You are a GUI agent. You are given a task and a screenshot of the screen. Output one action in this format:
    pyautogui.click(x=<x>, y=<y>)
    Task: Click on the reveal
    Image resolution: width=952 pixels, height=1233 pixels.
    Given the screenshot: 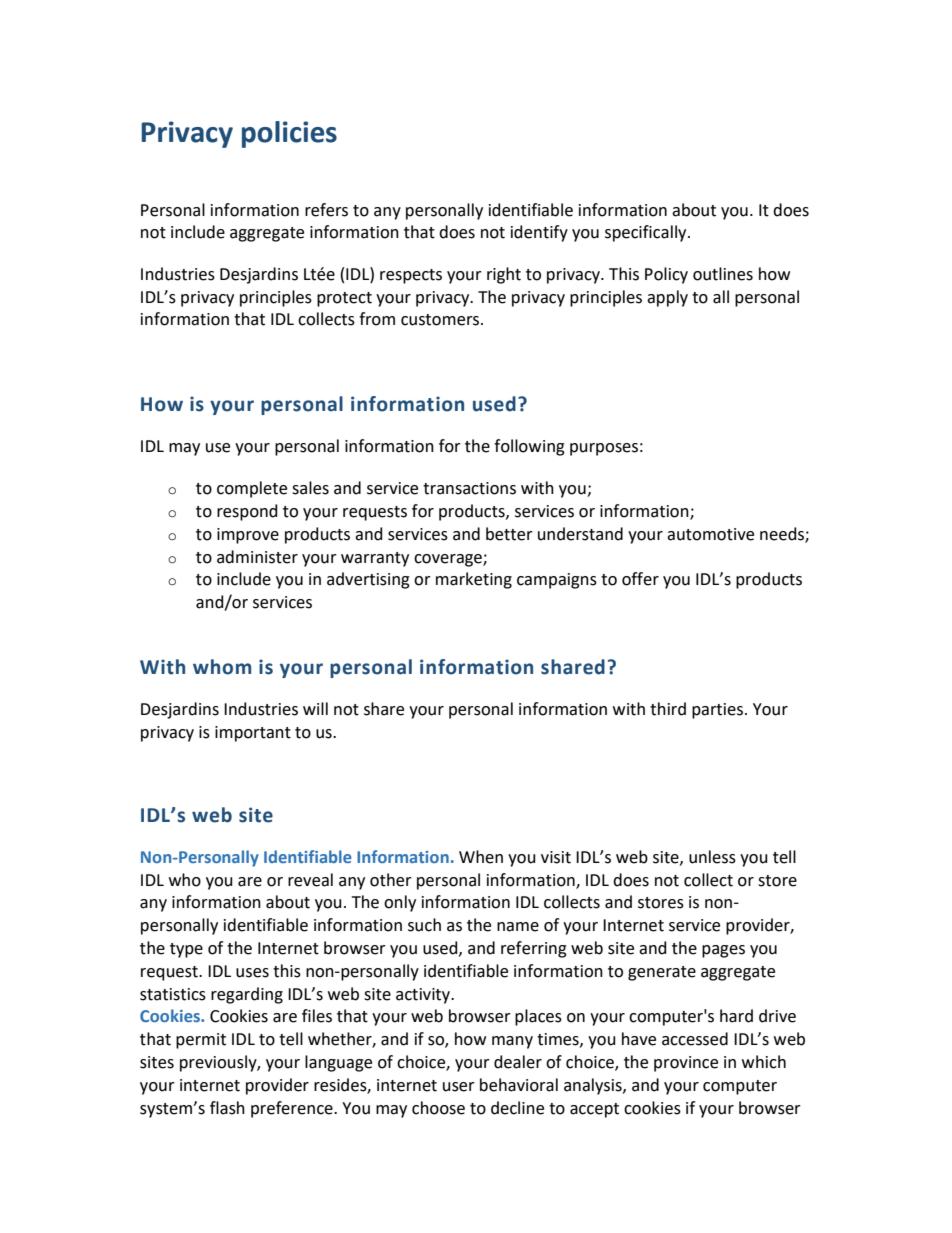 What is the action you would take?
    pyautogui.click(x=310, y=880)
